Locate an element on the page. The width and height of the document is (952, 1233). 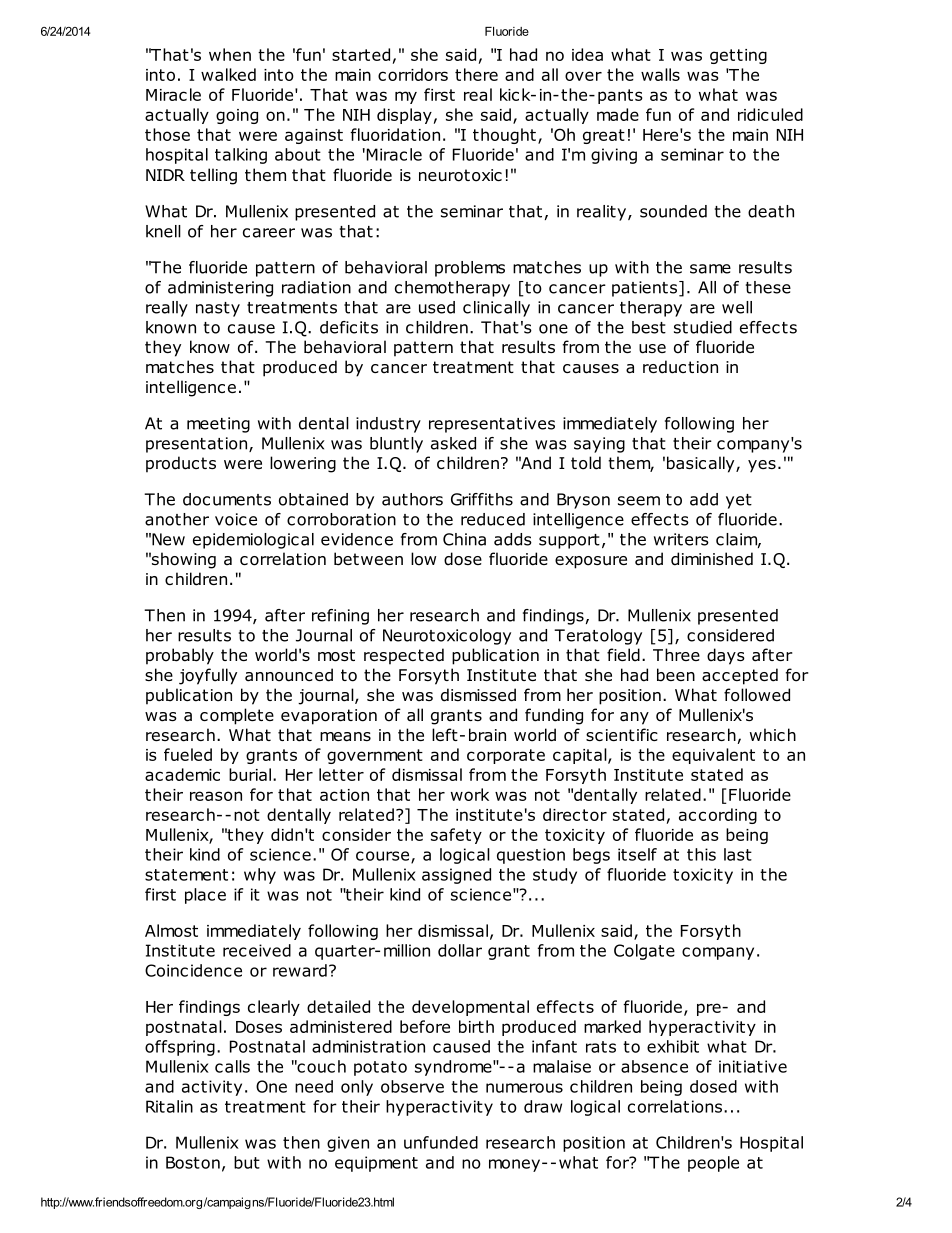
walls is located at coordinates (660, 74).
